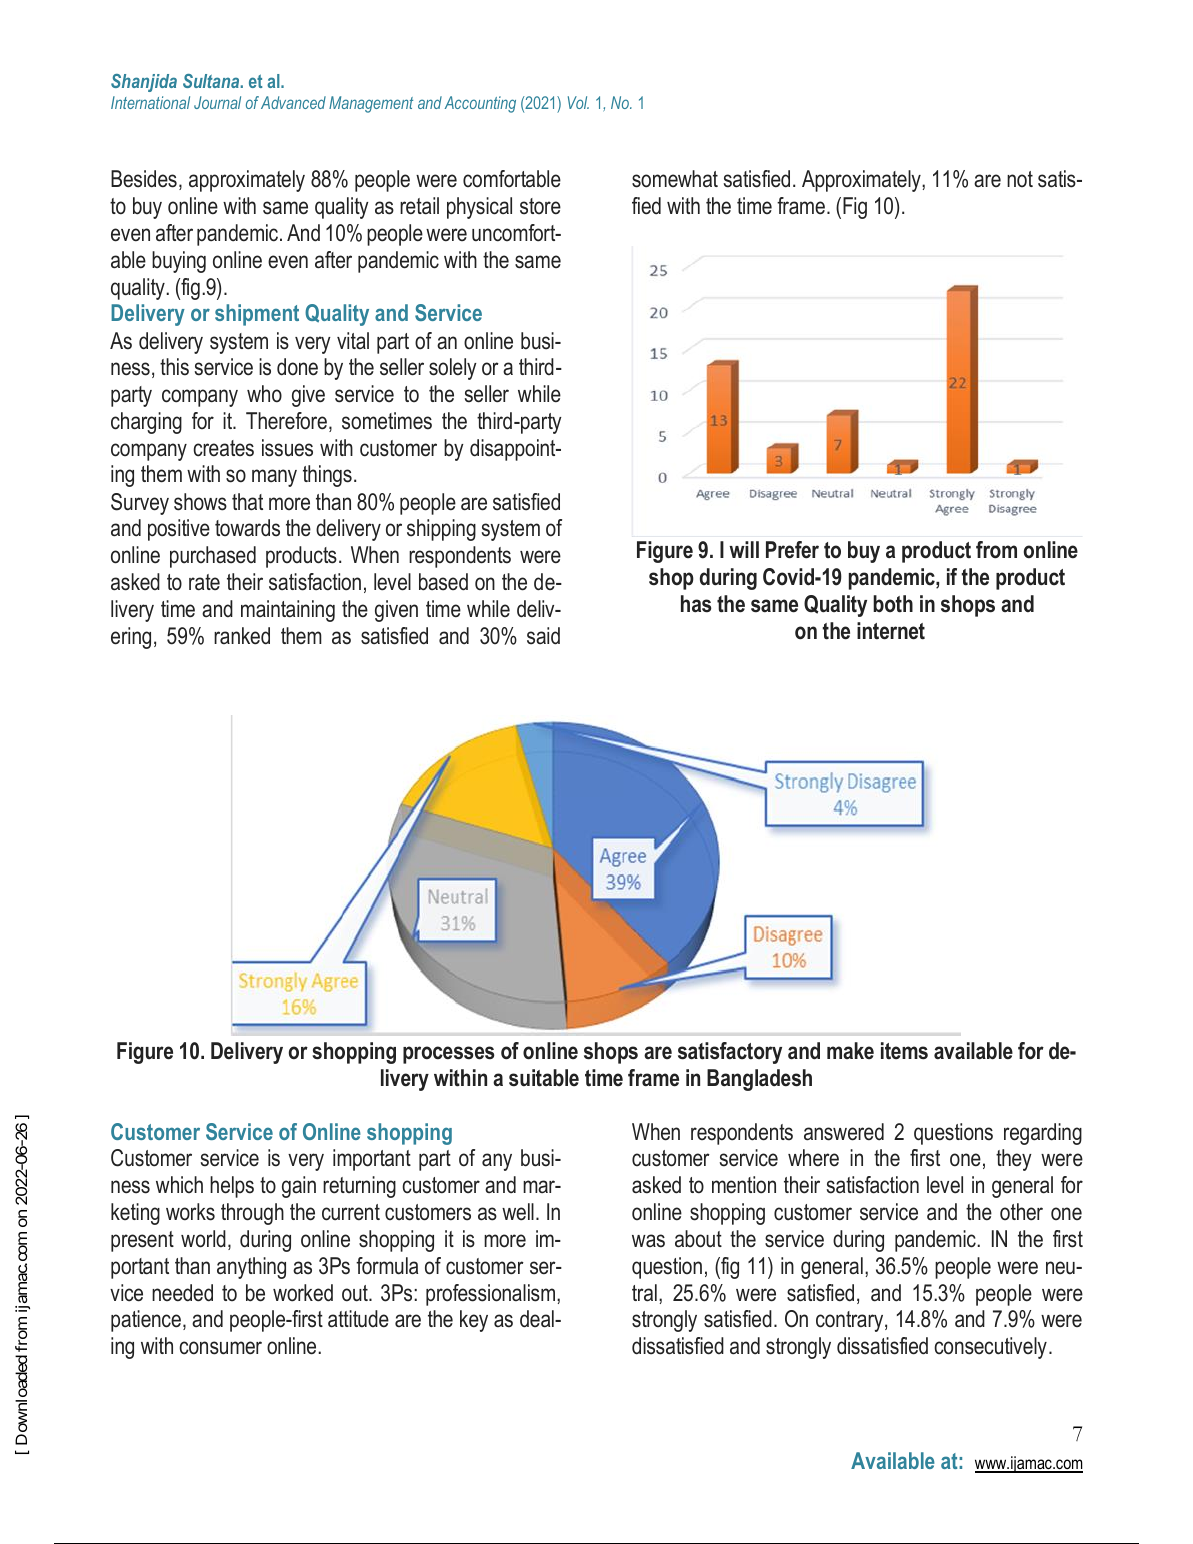  I want to click on Bangladesh, so click(759, 1080).
